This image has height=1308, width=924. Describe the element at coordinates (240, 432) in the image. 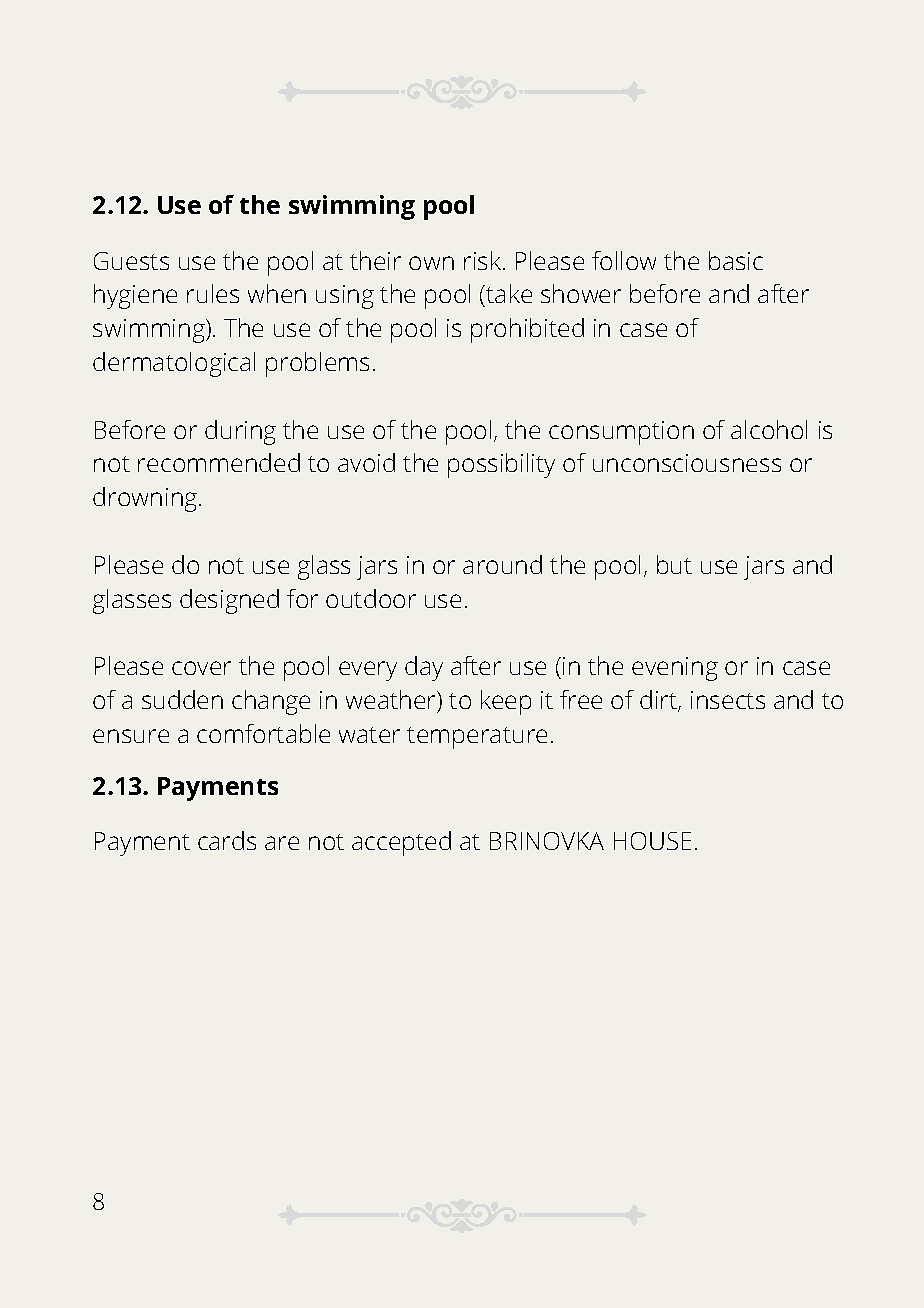

I see `during` at that location.
